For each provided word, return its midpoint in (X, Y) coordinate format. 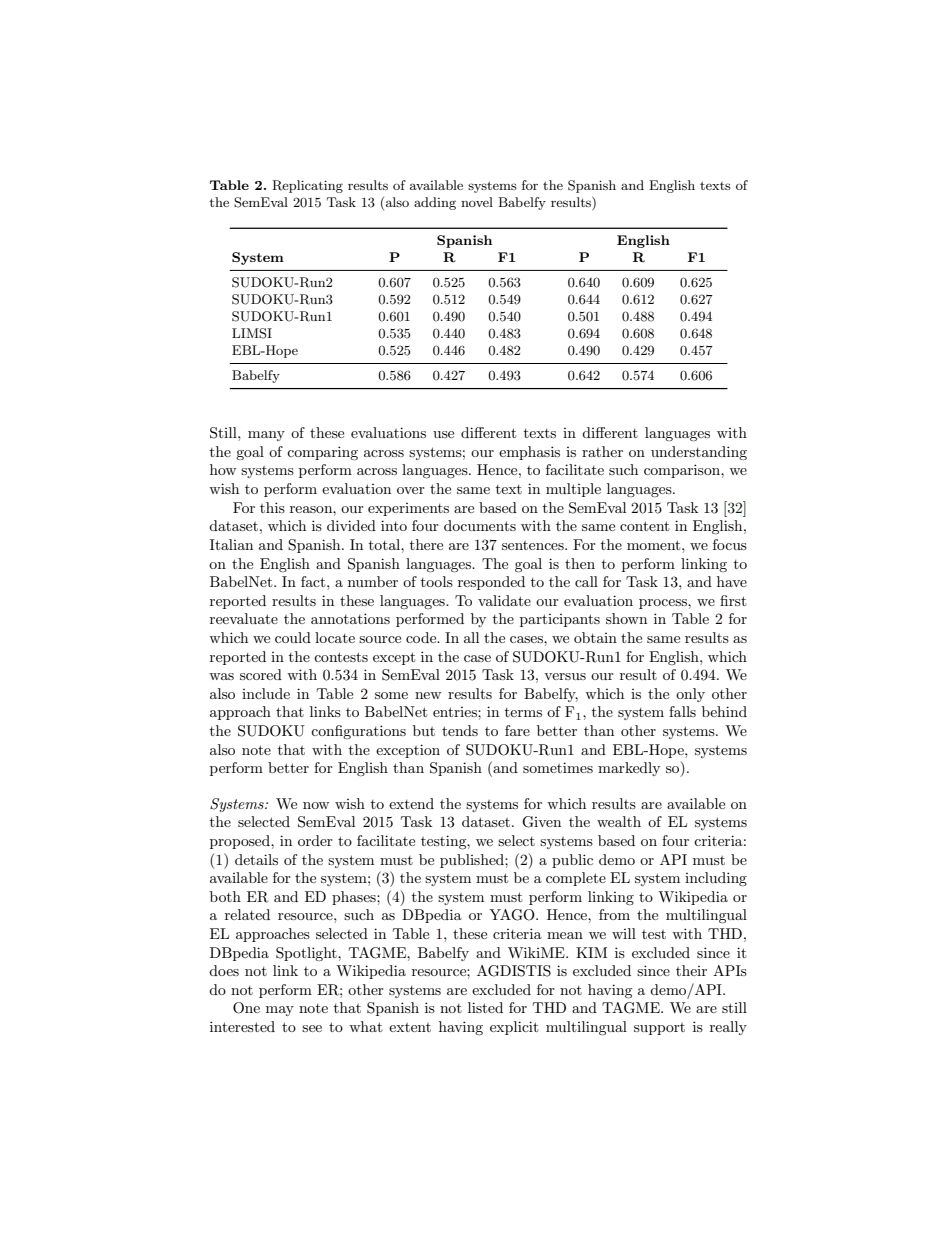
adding (435, 203)
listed (485, 1007)
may (280, 1011)
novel (477, 202)
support (659, 1029)
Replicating (307, 186)
